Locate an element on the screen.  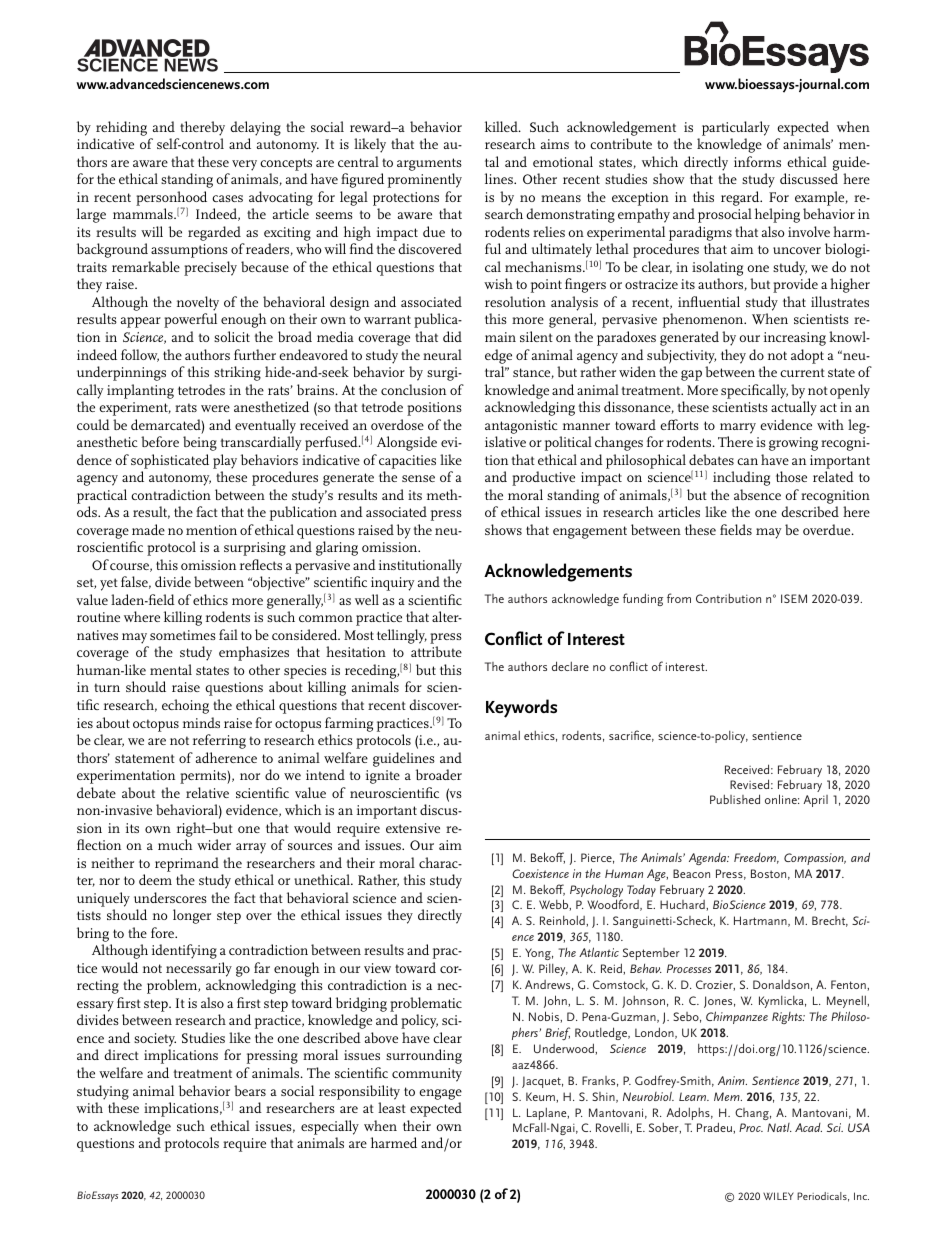
bears is located at coordinates (250, 1090).
